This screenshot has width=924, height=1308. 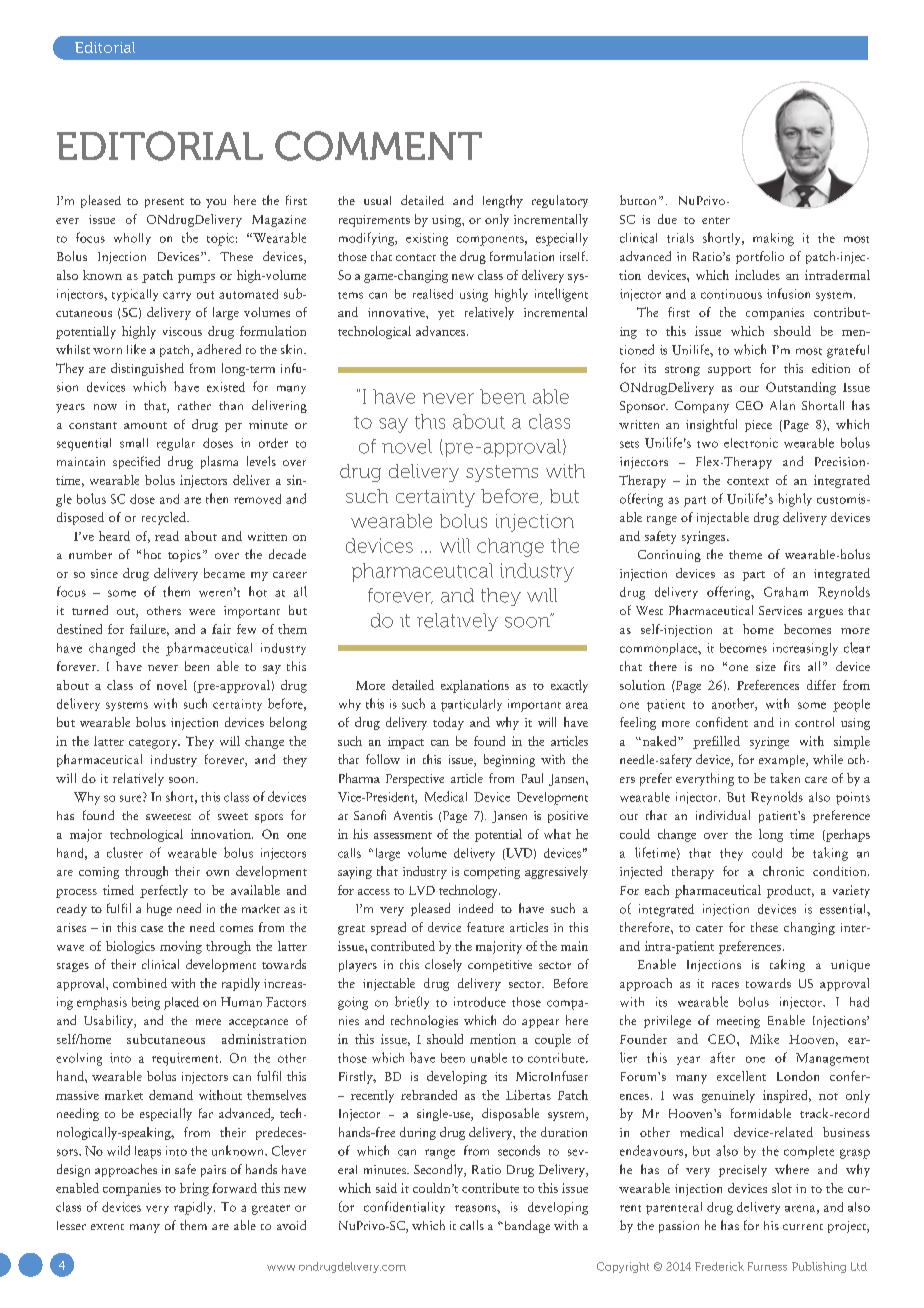 What do you see at coordinates (503, 201) in the screenshot?
I see `lengthy` at bounding box center [503, 201].
